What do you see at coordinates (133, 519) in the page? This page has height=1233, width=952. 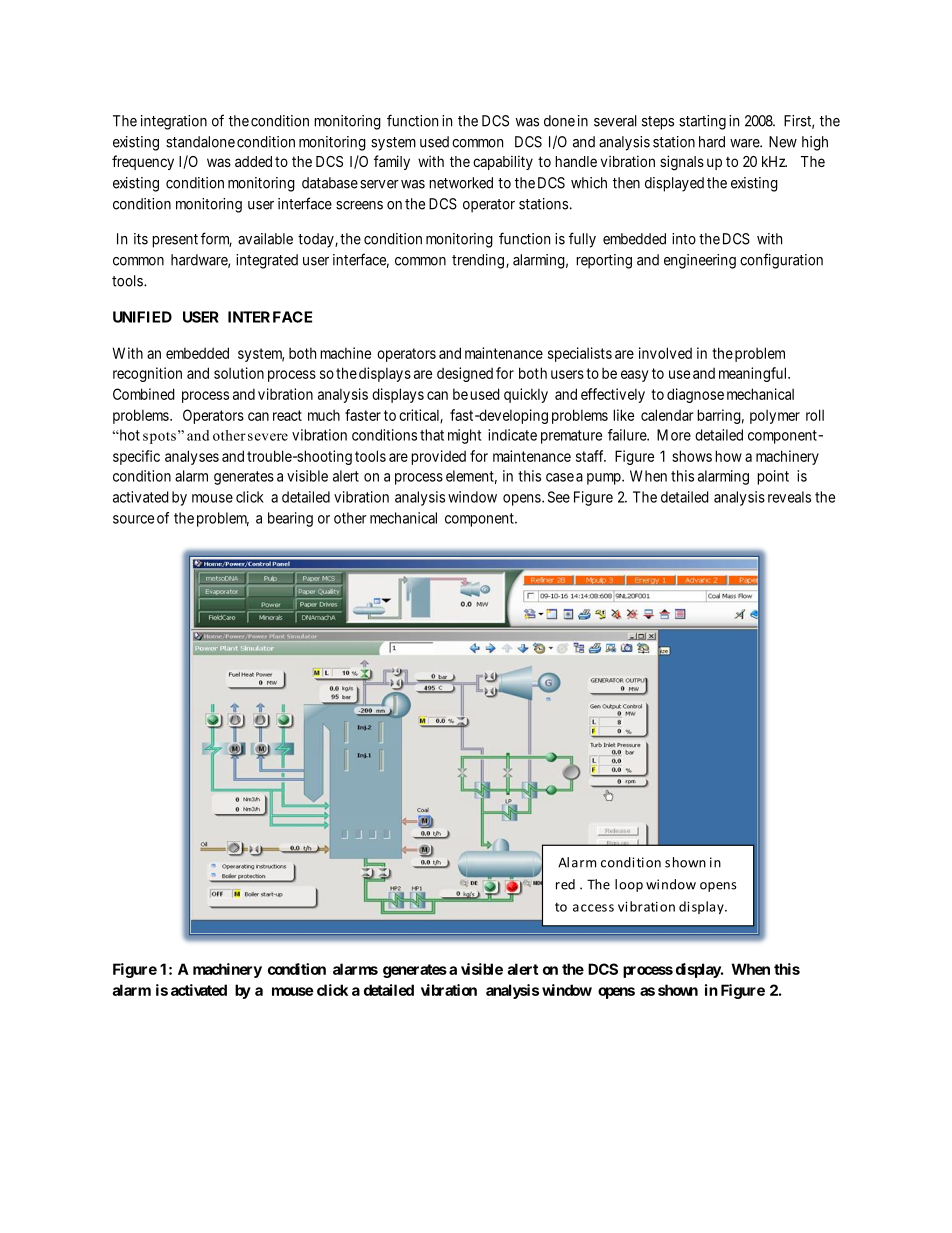 I see `source` at bounding box center [133, 519].
